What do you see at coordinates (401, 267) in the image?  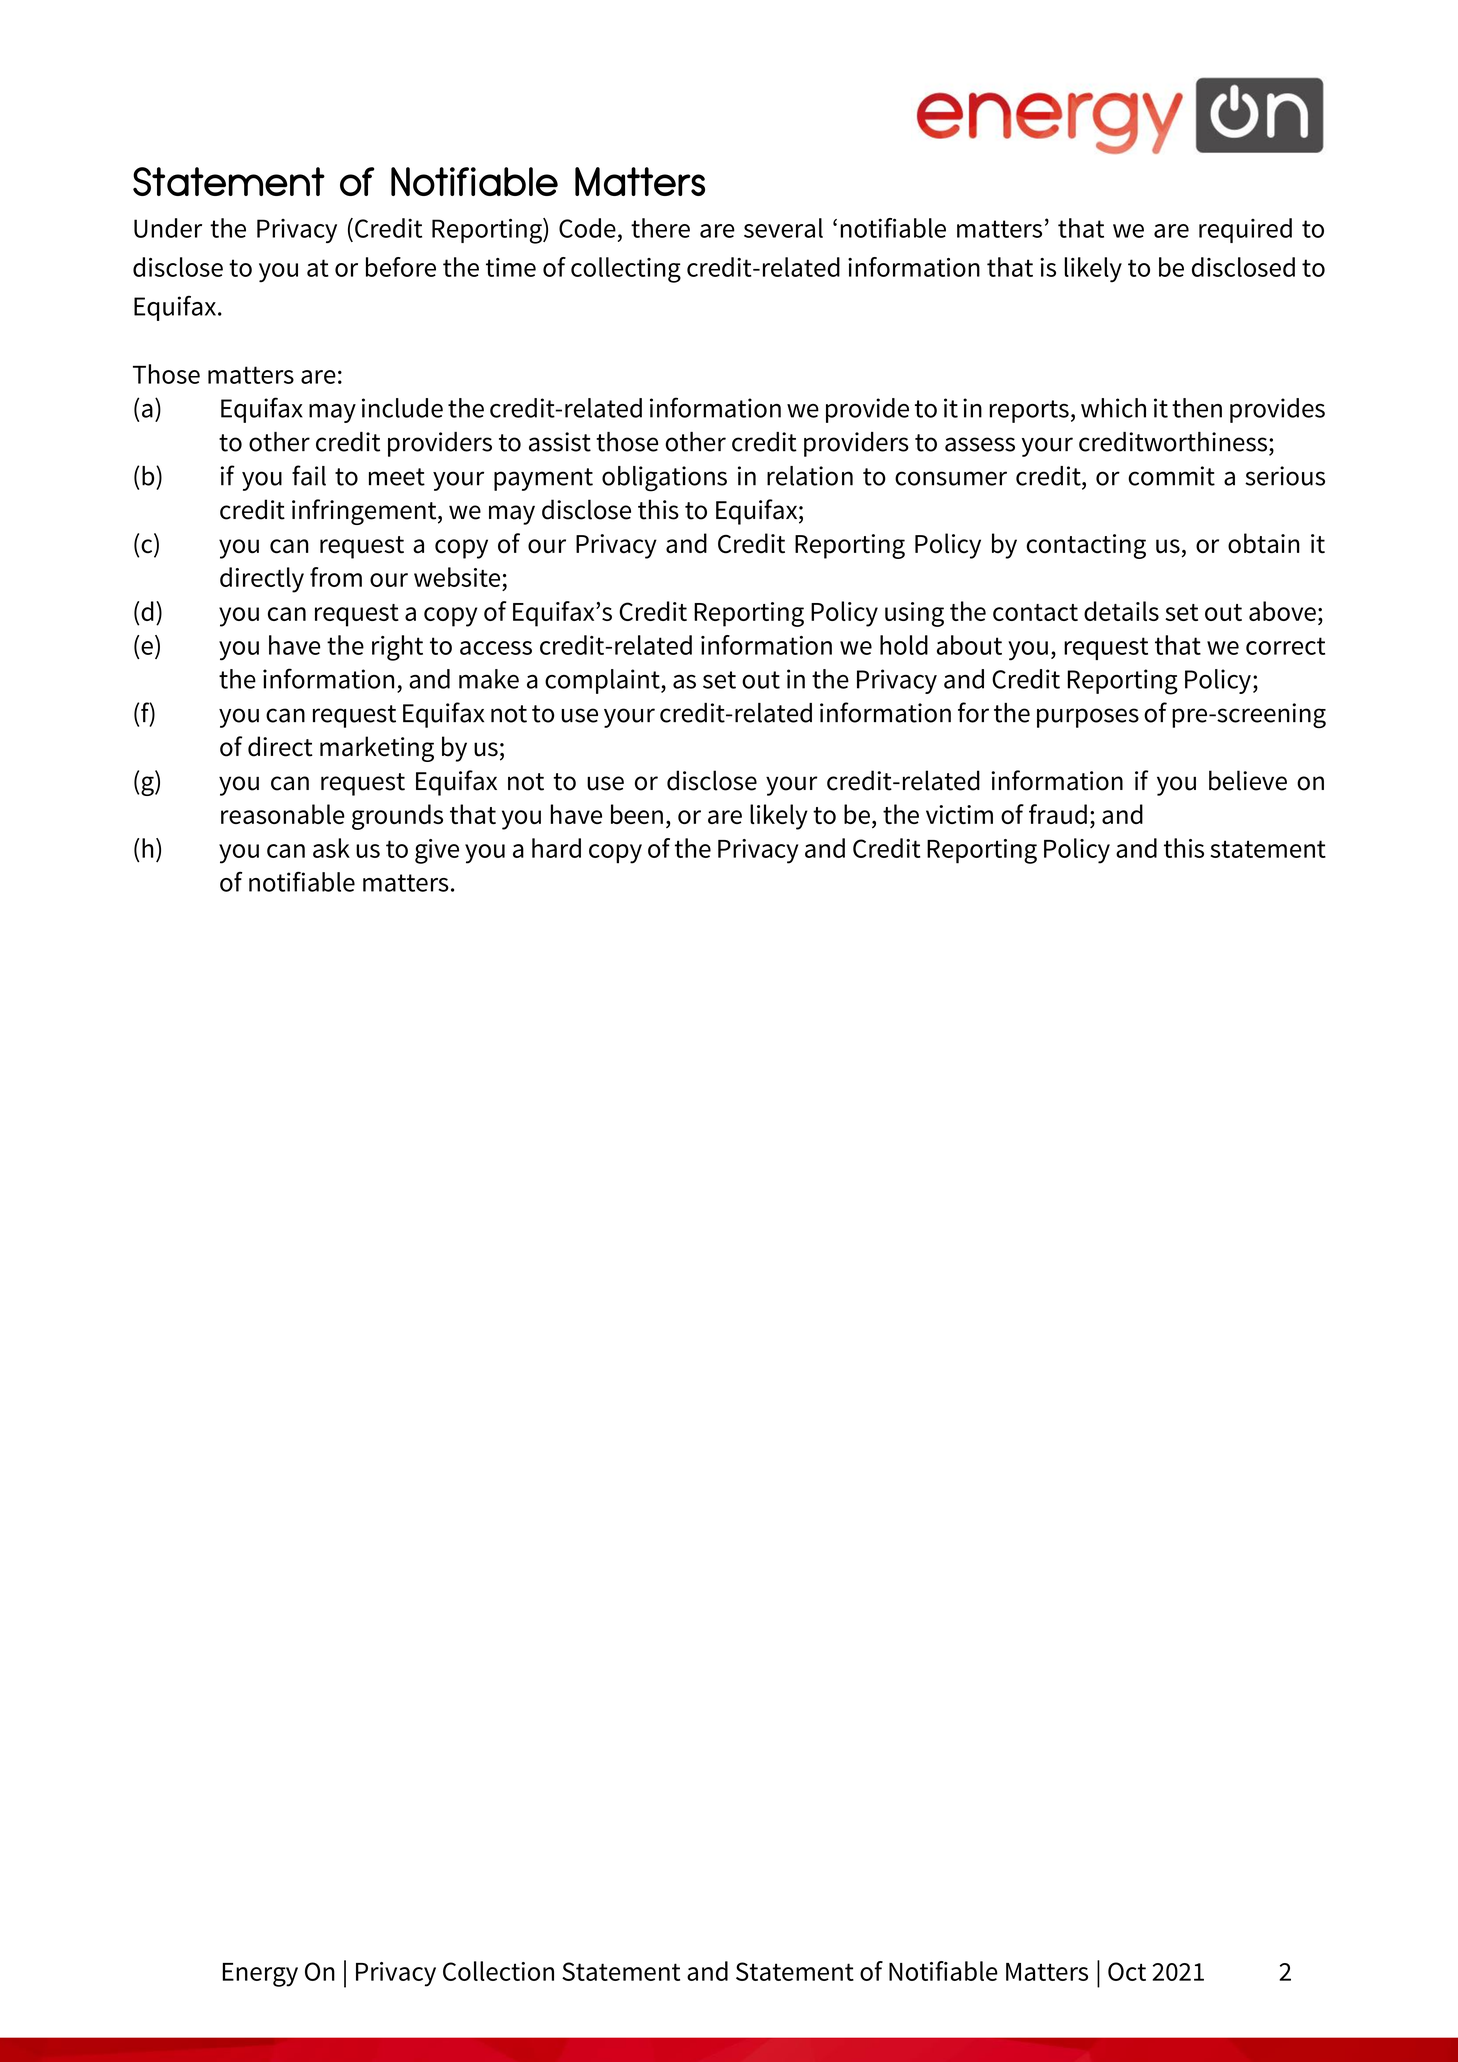 I see `before` at bounding box center [401, 267].
